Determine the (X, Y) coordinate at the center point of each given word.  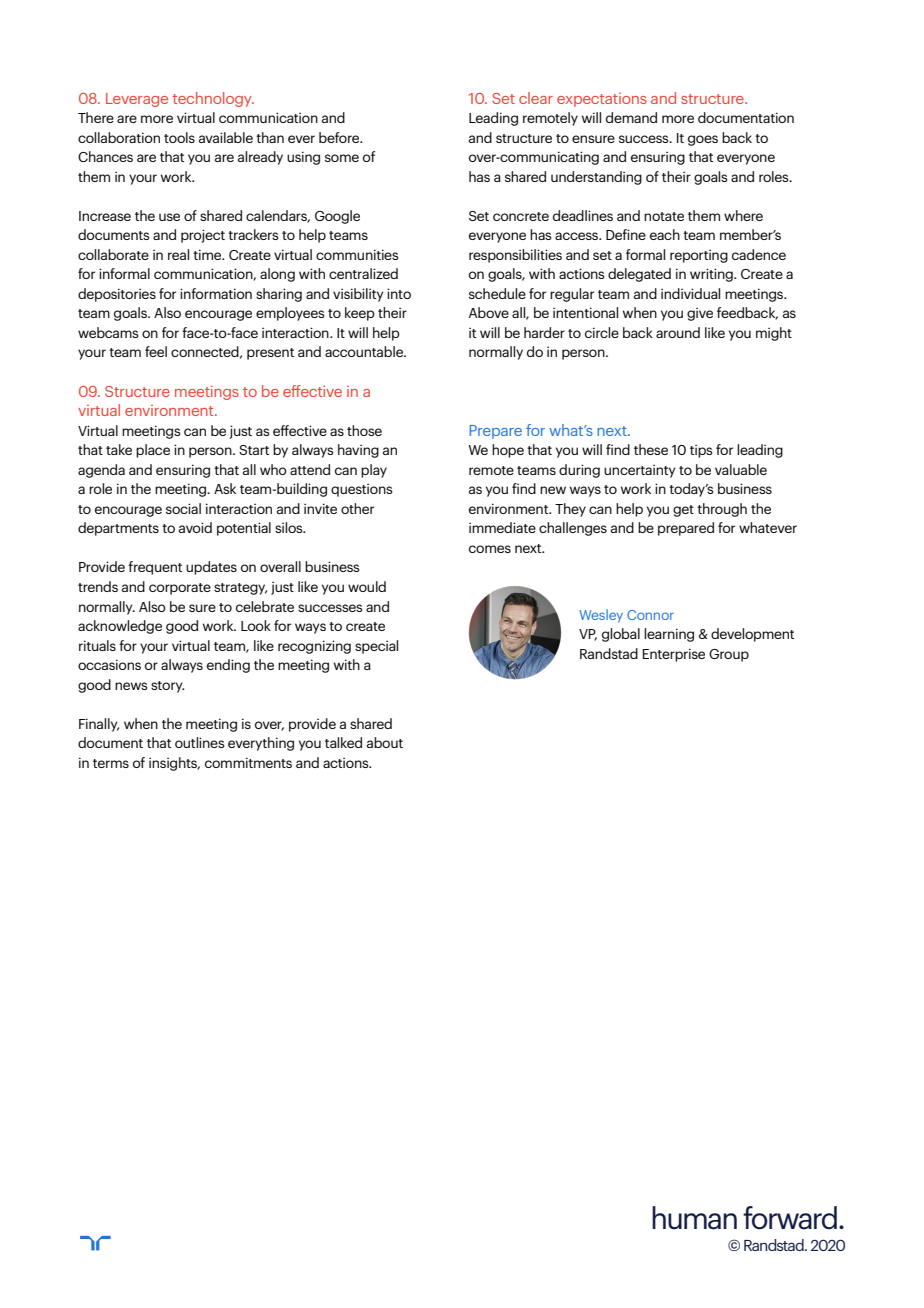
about (385, 742)
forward (790, 1218)
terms (111, 763)
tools (179, 137)
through (722, 510)
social (183, 508)
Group (729, 655)
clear (536, 98)
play (374, 471)
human (694, 1218)
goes (703, 140)
